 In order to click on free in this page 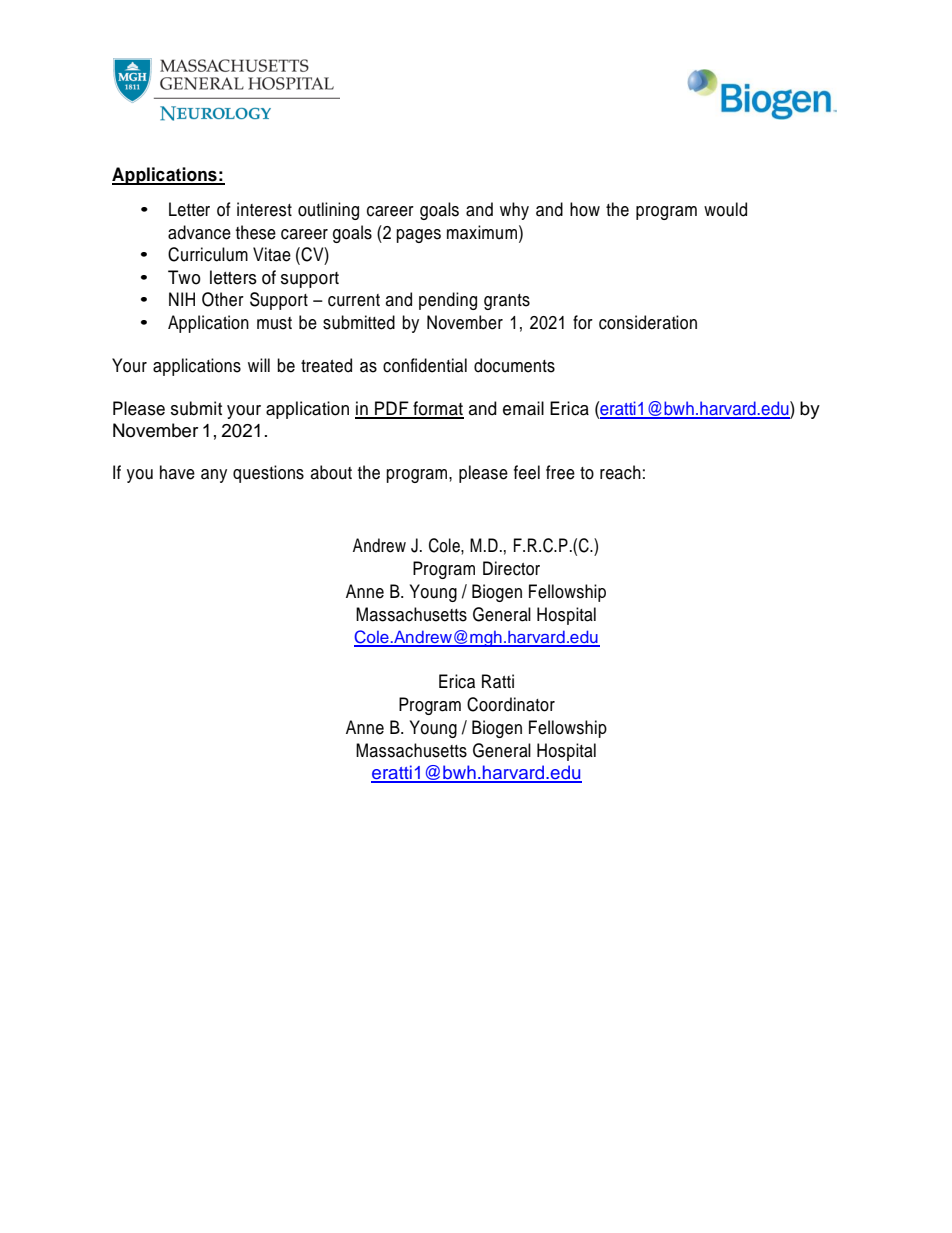, I will do `click(560, 472)`.
